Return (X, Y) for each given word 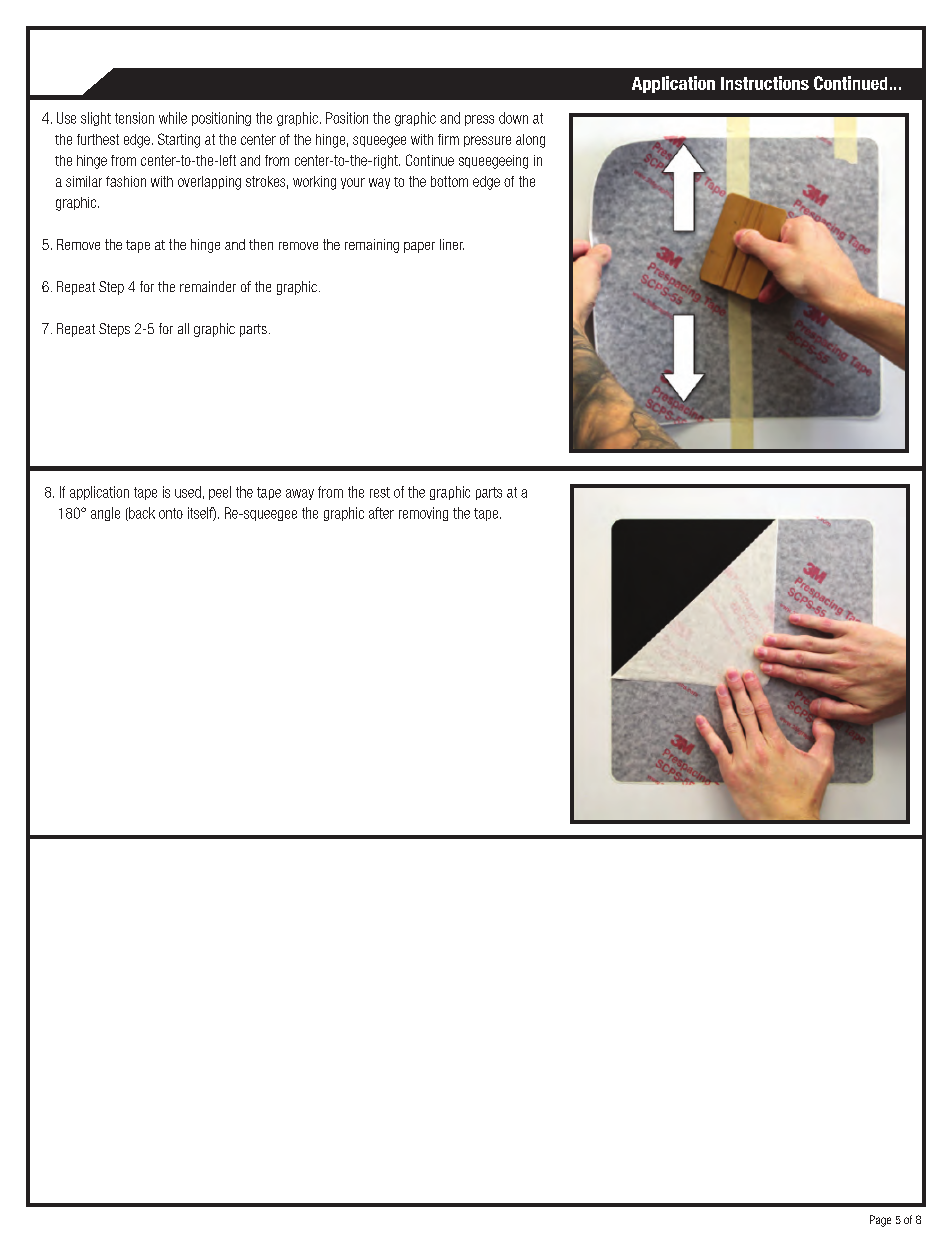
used (188, 492)
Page (880, 1221)
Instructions (765, 83)
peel (220, 493)
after (381, 513)
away (300, 494)
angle (105, 514)
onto (171, 513)
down (513, 118)
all (183, 328)
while (173, 118)
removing (423, 514)
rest (380, 492)
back (141, 514)
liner (452, 244)
